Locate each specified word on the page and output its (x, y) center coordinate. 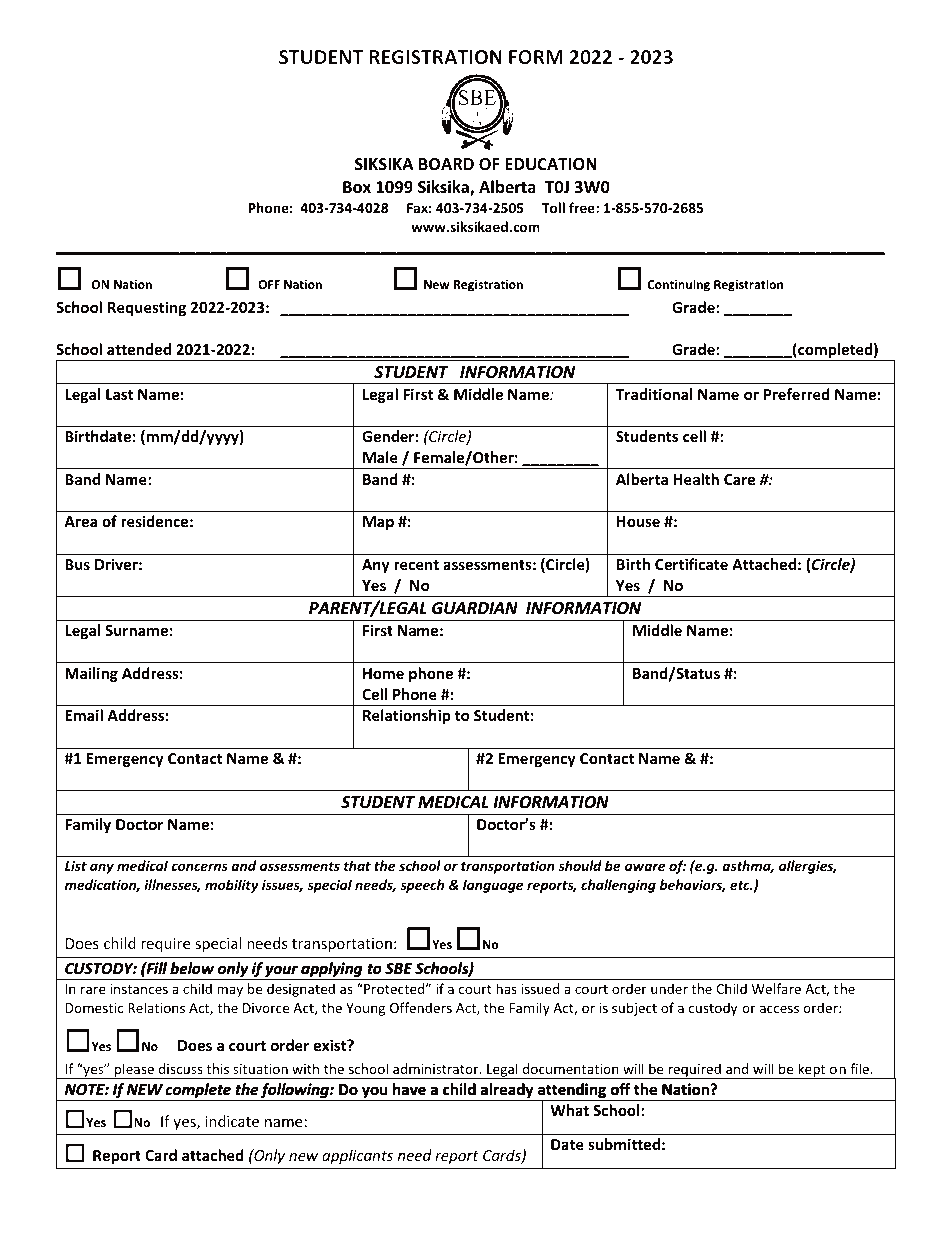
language (493, 886)
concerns (199, 867)
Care (740, 479)
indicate (232, 1121)
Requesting (147, 308)
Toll (553, 207)
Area (80, 521)
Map (378, 523)
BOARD (446, 164)
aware (645, 867)
